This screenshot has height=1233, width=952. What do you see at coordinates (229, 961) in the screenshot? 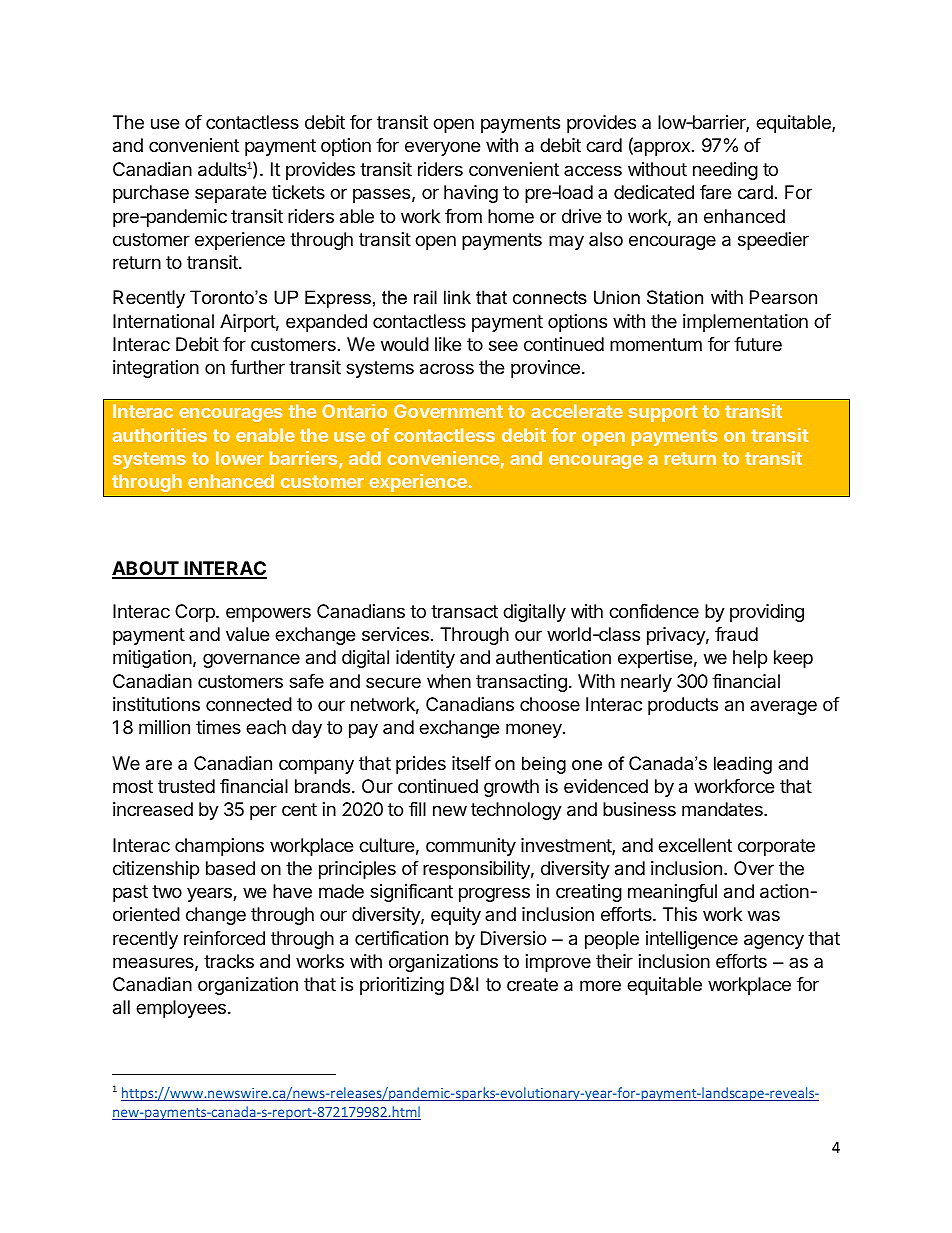
I see `tracks` at bounding box center [229, 961].
